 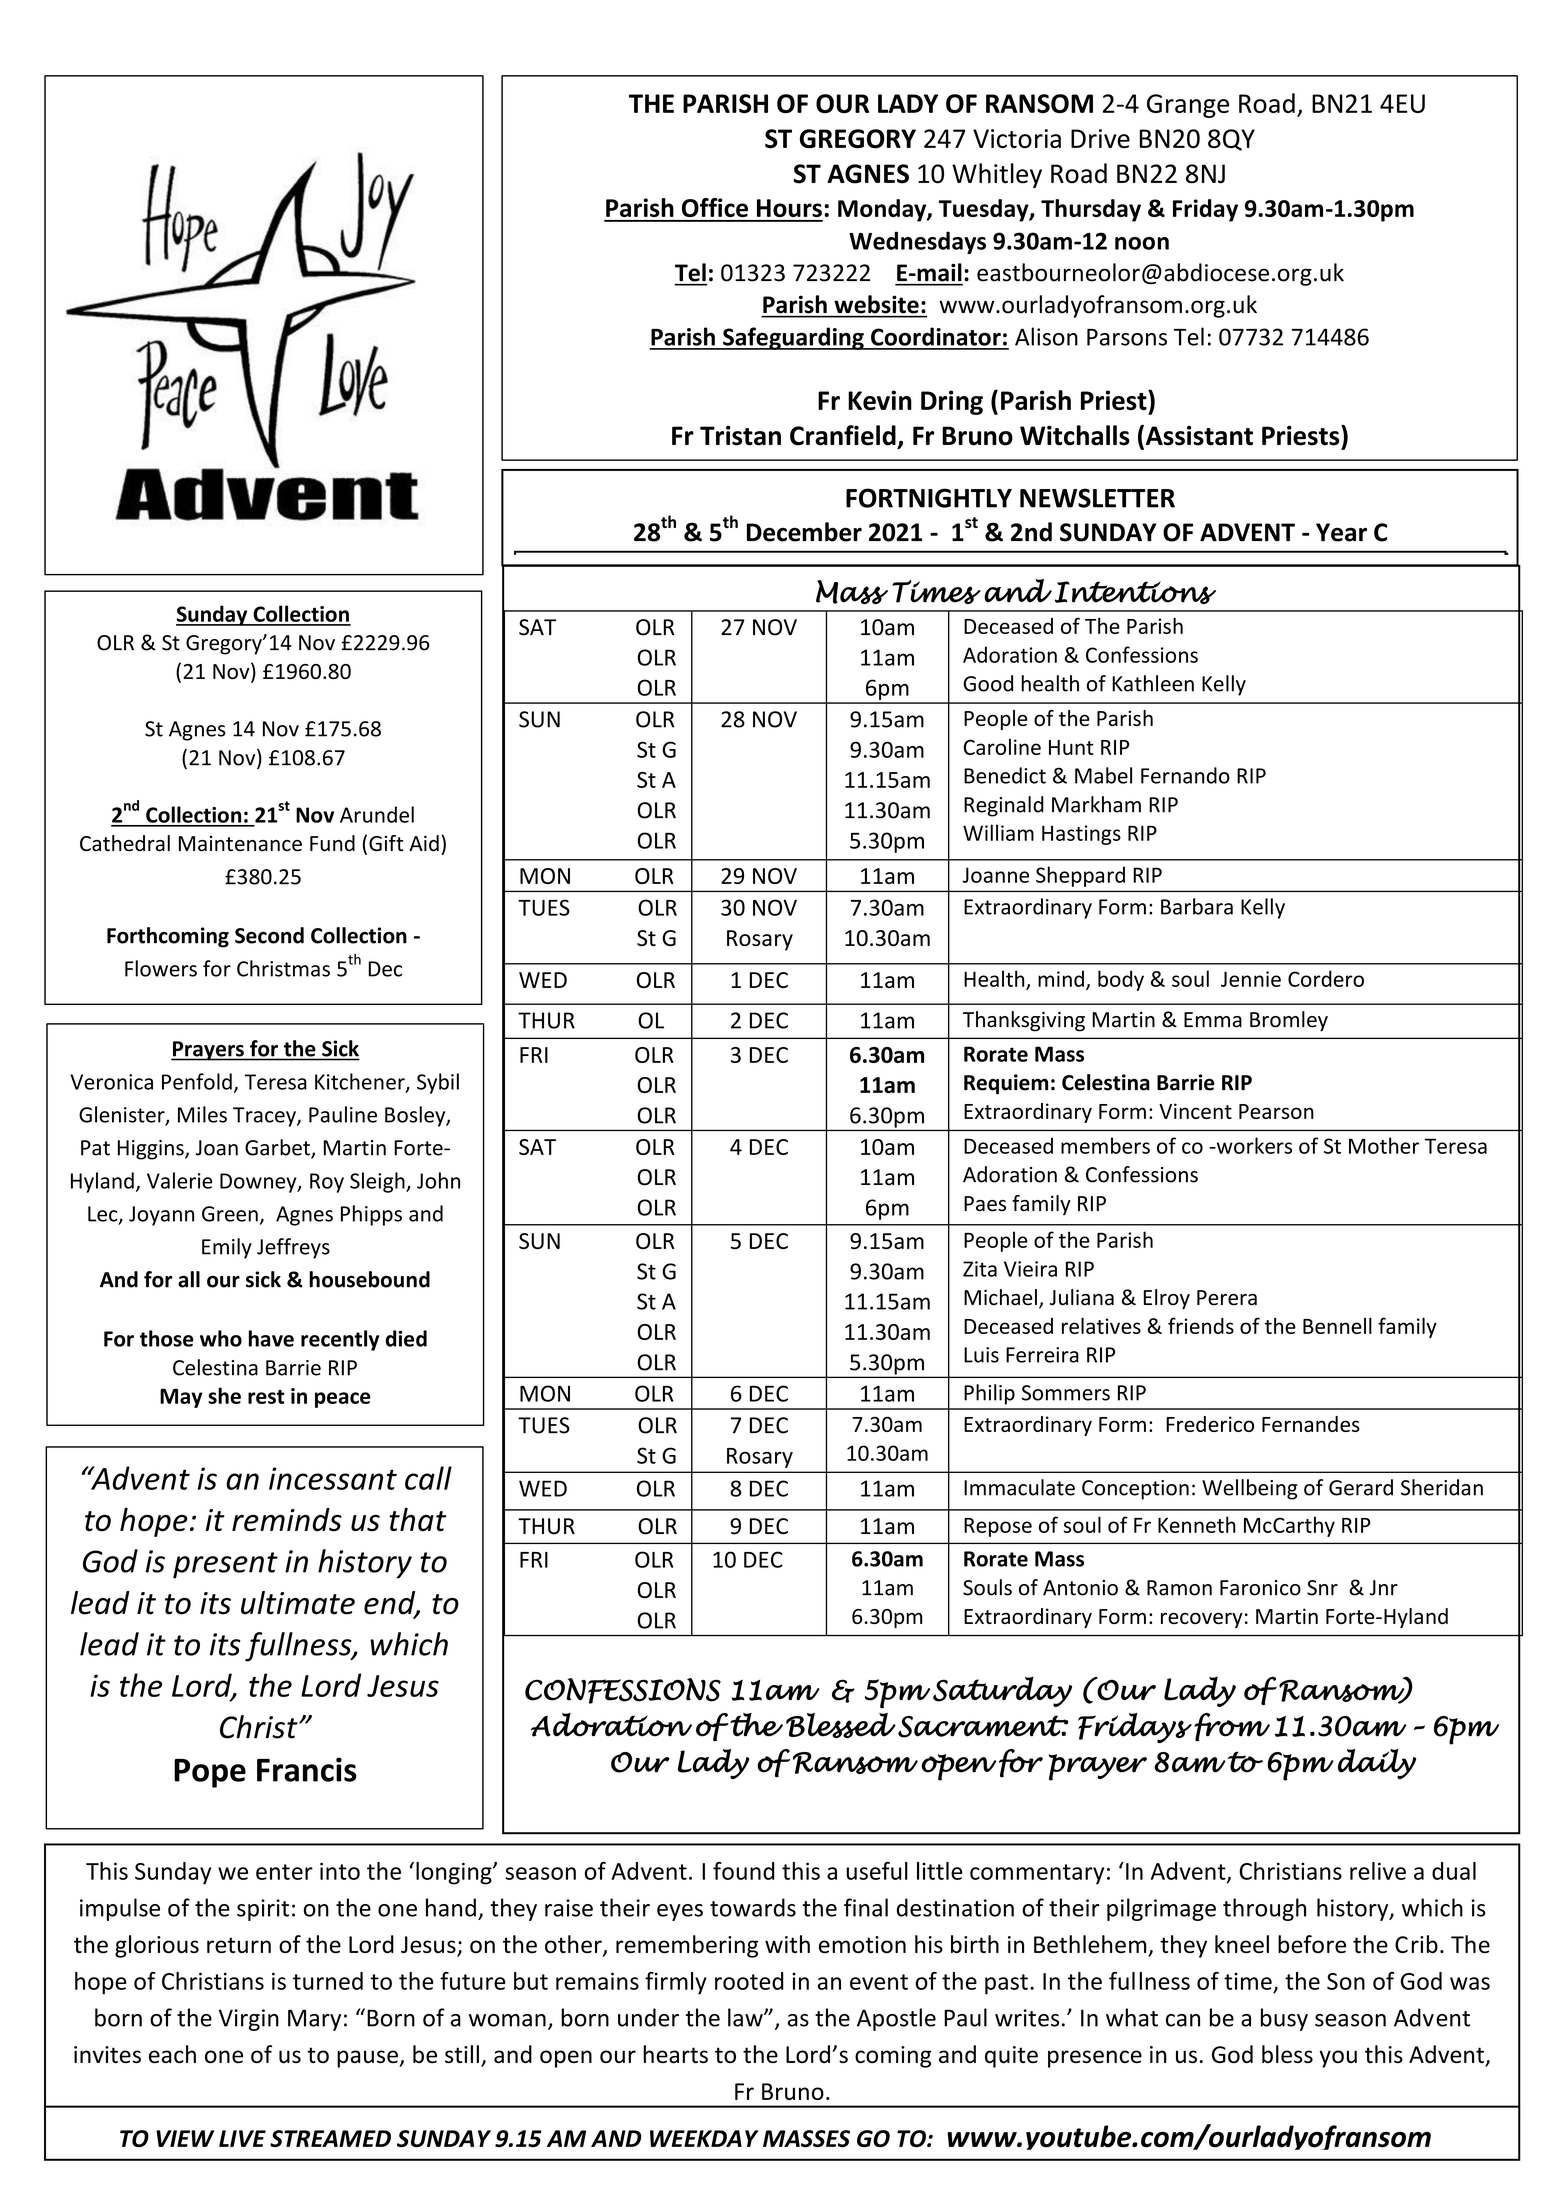 What do you see at coordinates (917, 242) in the image?
I see `Wednesdays` at bounding box center [917, 242].
